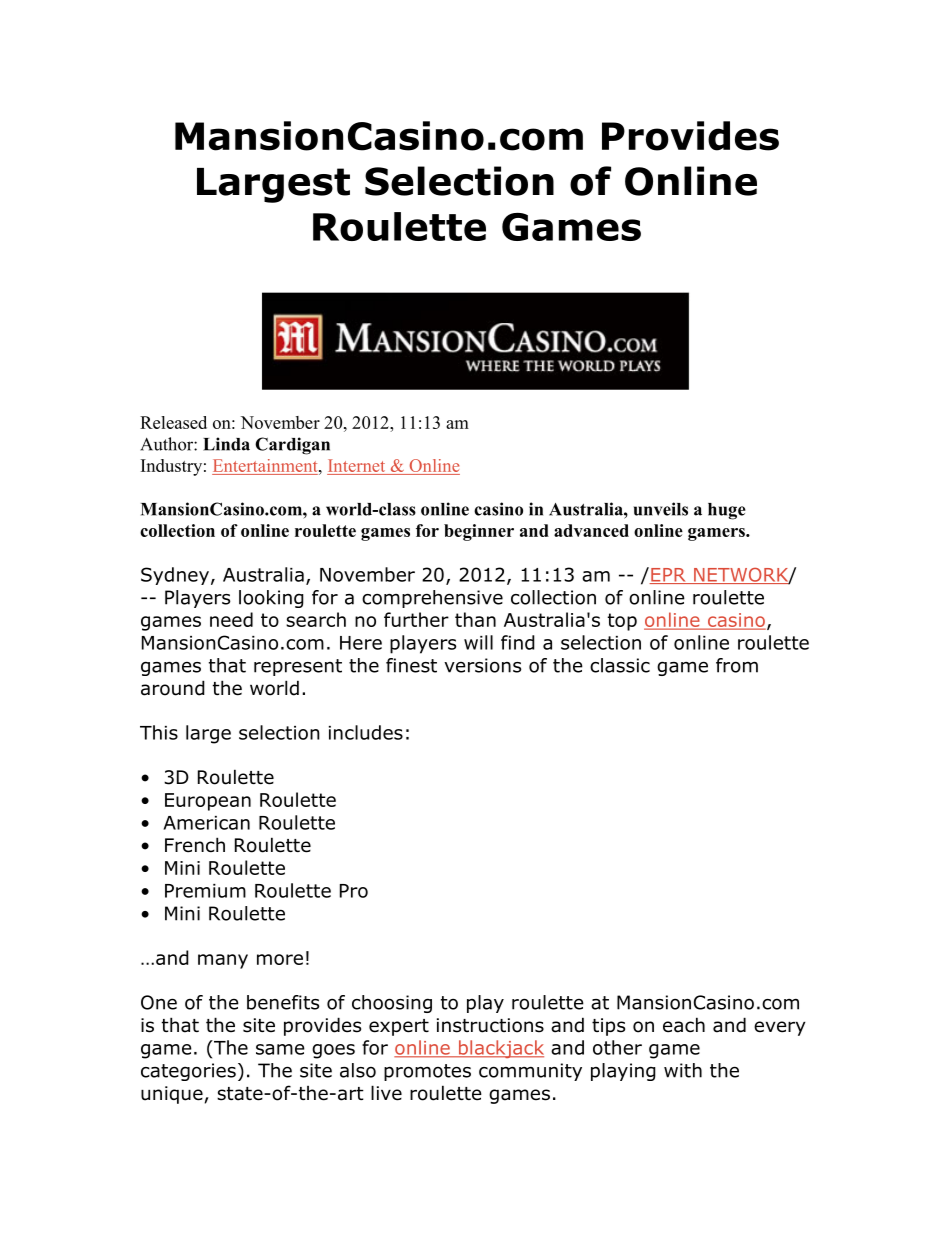  What do you see at coordinates (727, 511) in the document?
I see `huge` at bounding box center [727, 511].
